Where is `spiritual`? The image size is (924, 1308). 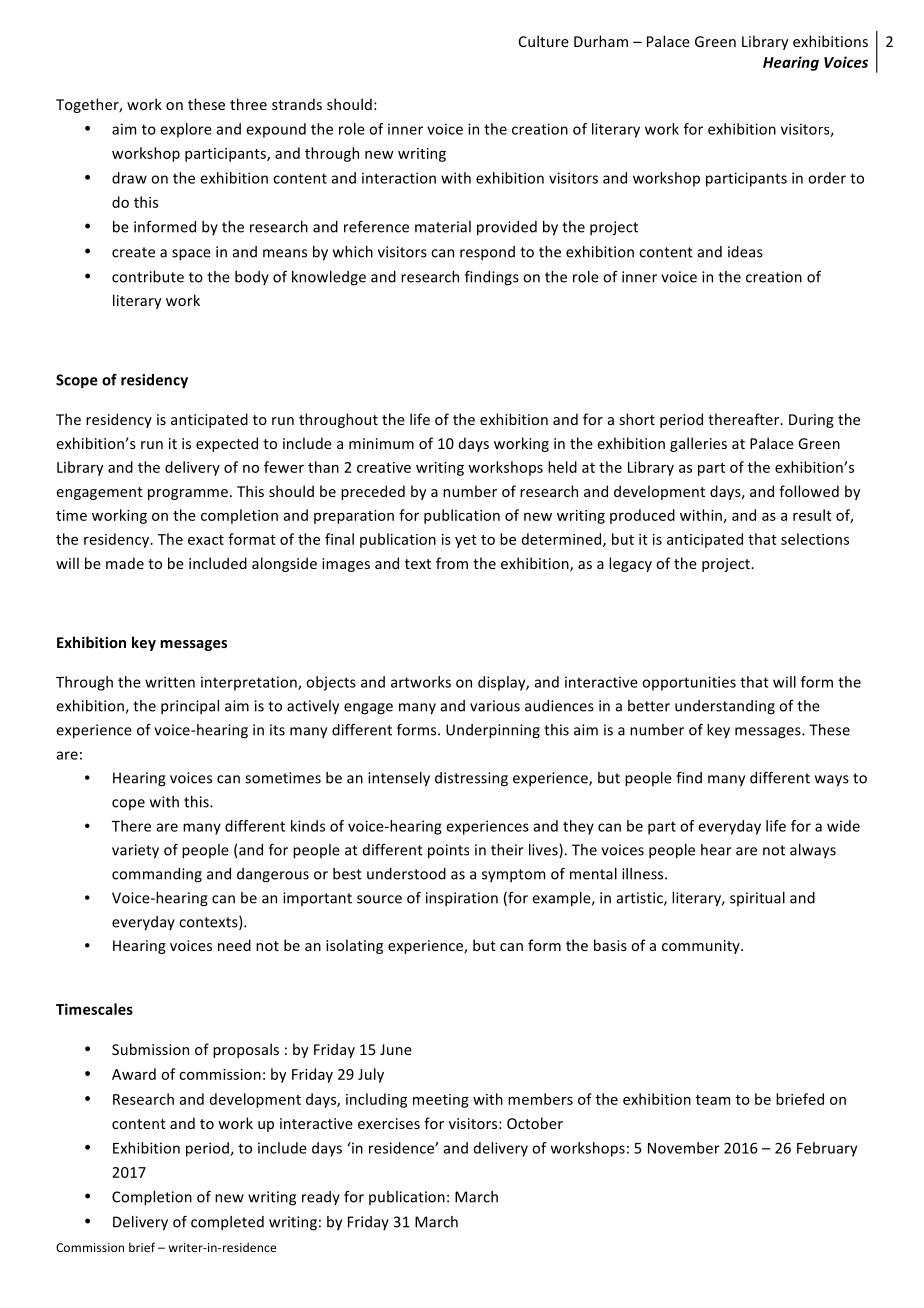
spiritual is located at coordinates (757, 899).
